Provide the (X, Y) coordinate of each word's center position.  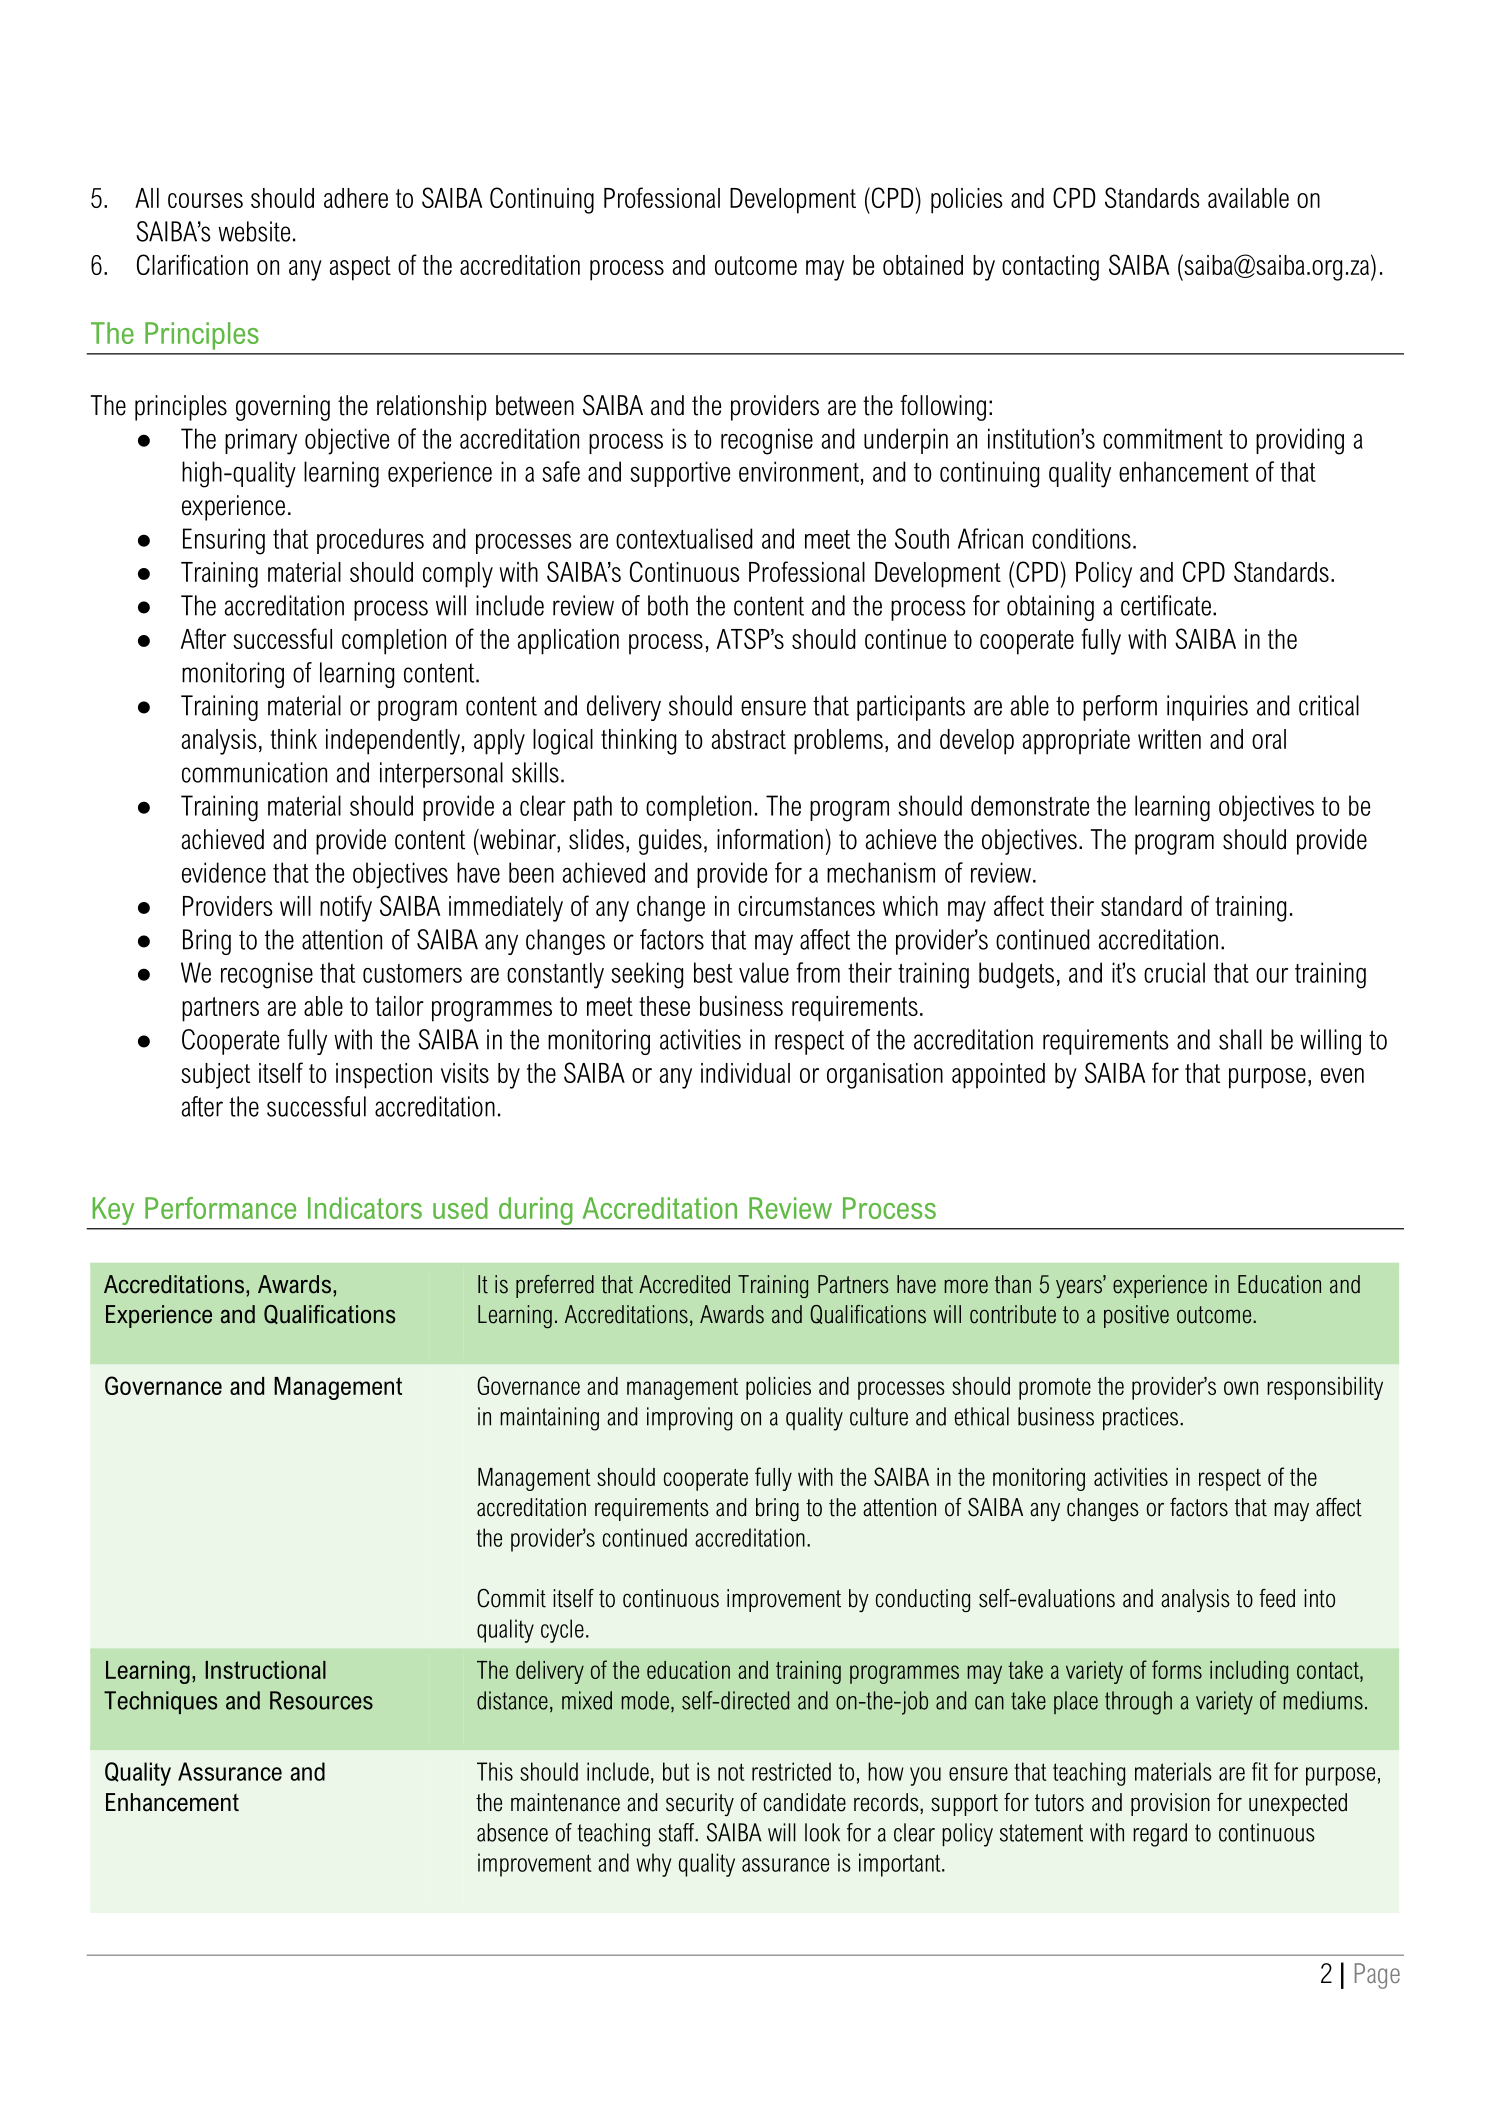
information (770, 839)
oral (1269, 739)
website (254, 231)
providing (1300, 441)
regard (1160, 1835)
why (654, 1865)
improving (689, 1419)
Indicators (365, 1208)
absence (512, 1832)
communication (254, 772)
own (1241, 1388)
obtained (923, 265)
